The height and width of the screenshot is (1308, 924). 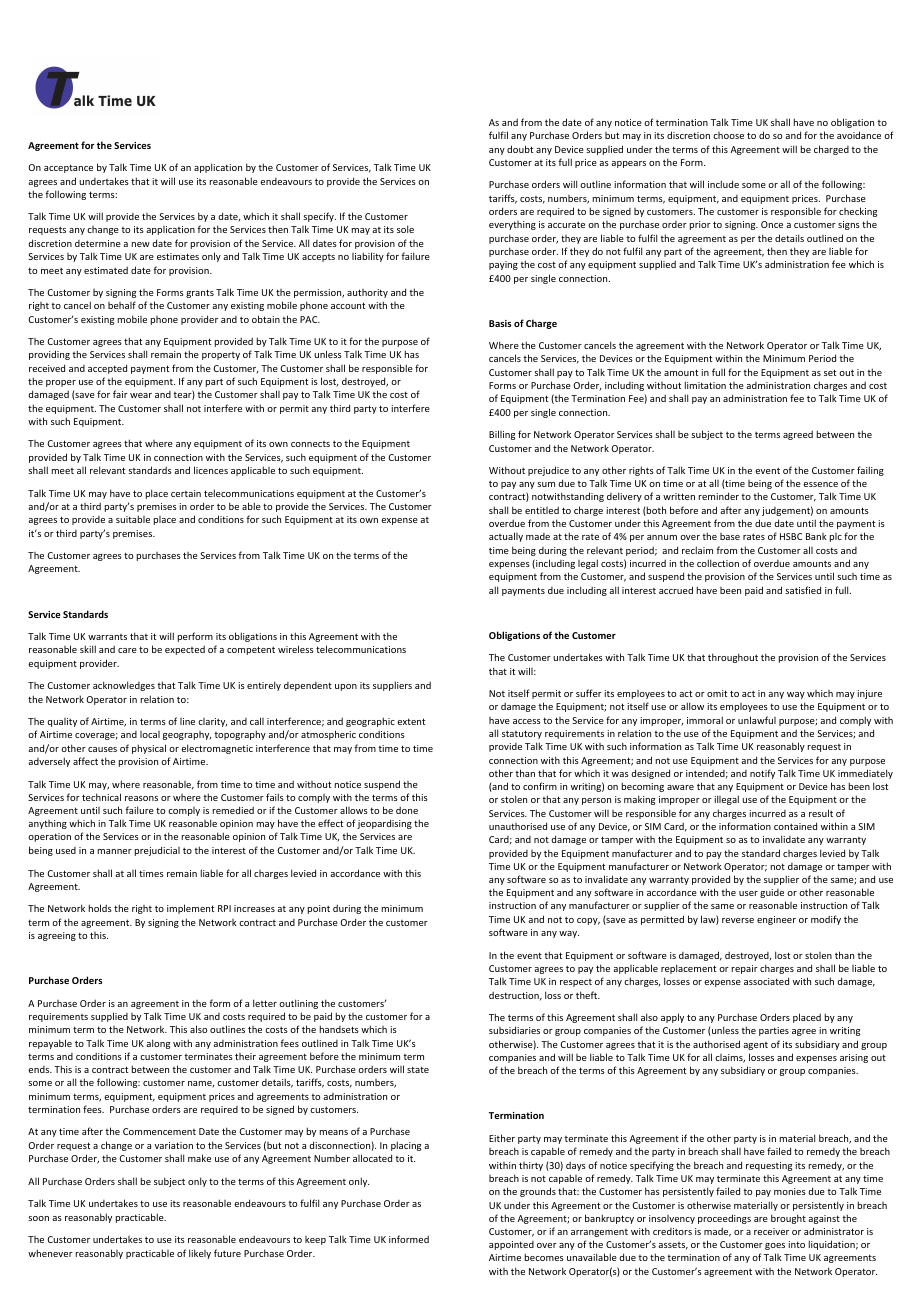 I want to click on doubt, so click(x=520, y=149).
